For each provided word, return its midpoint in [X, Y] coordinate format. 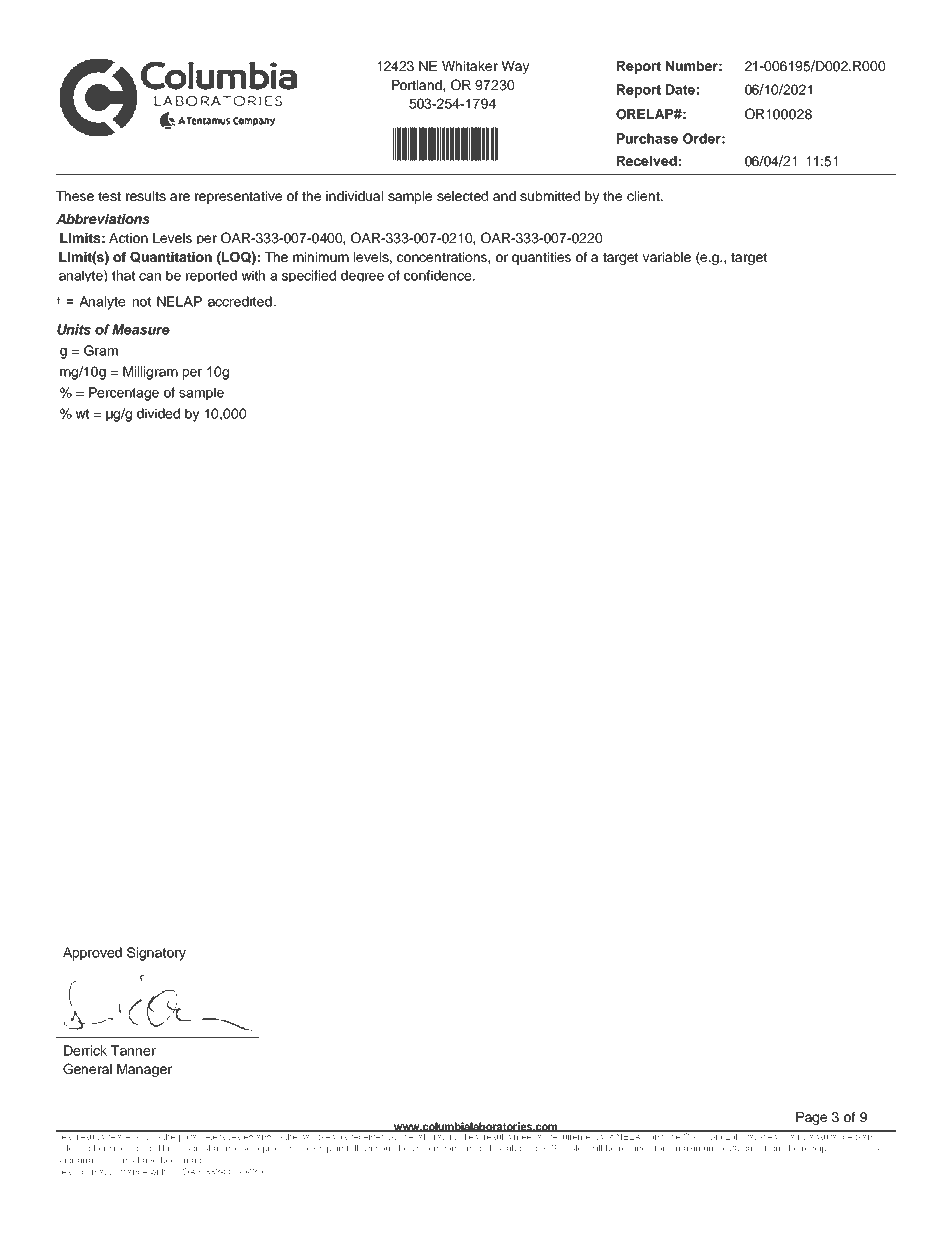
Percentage [124, 394]
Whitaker [470, 66]
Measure [141, 329]
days [752, 1149]
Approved [92, 954]
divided [158, 413]
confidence [439, 275]
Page [811, 1118]
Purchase [647, 138]
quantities [541, 258]
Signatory [156, 954]
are [180, 197]
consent [458, 1149]
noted [139, 1148]
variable [666, 257]
